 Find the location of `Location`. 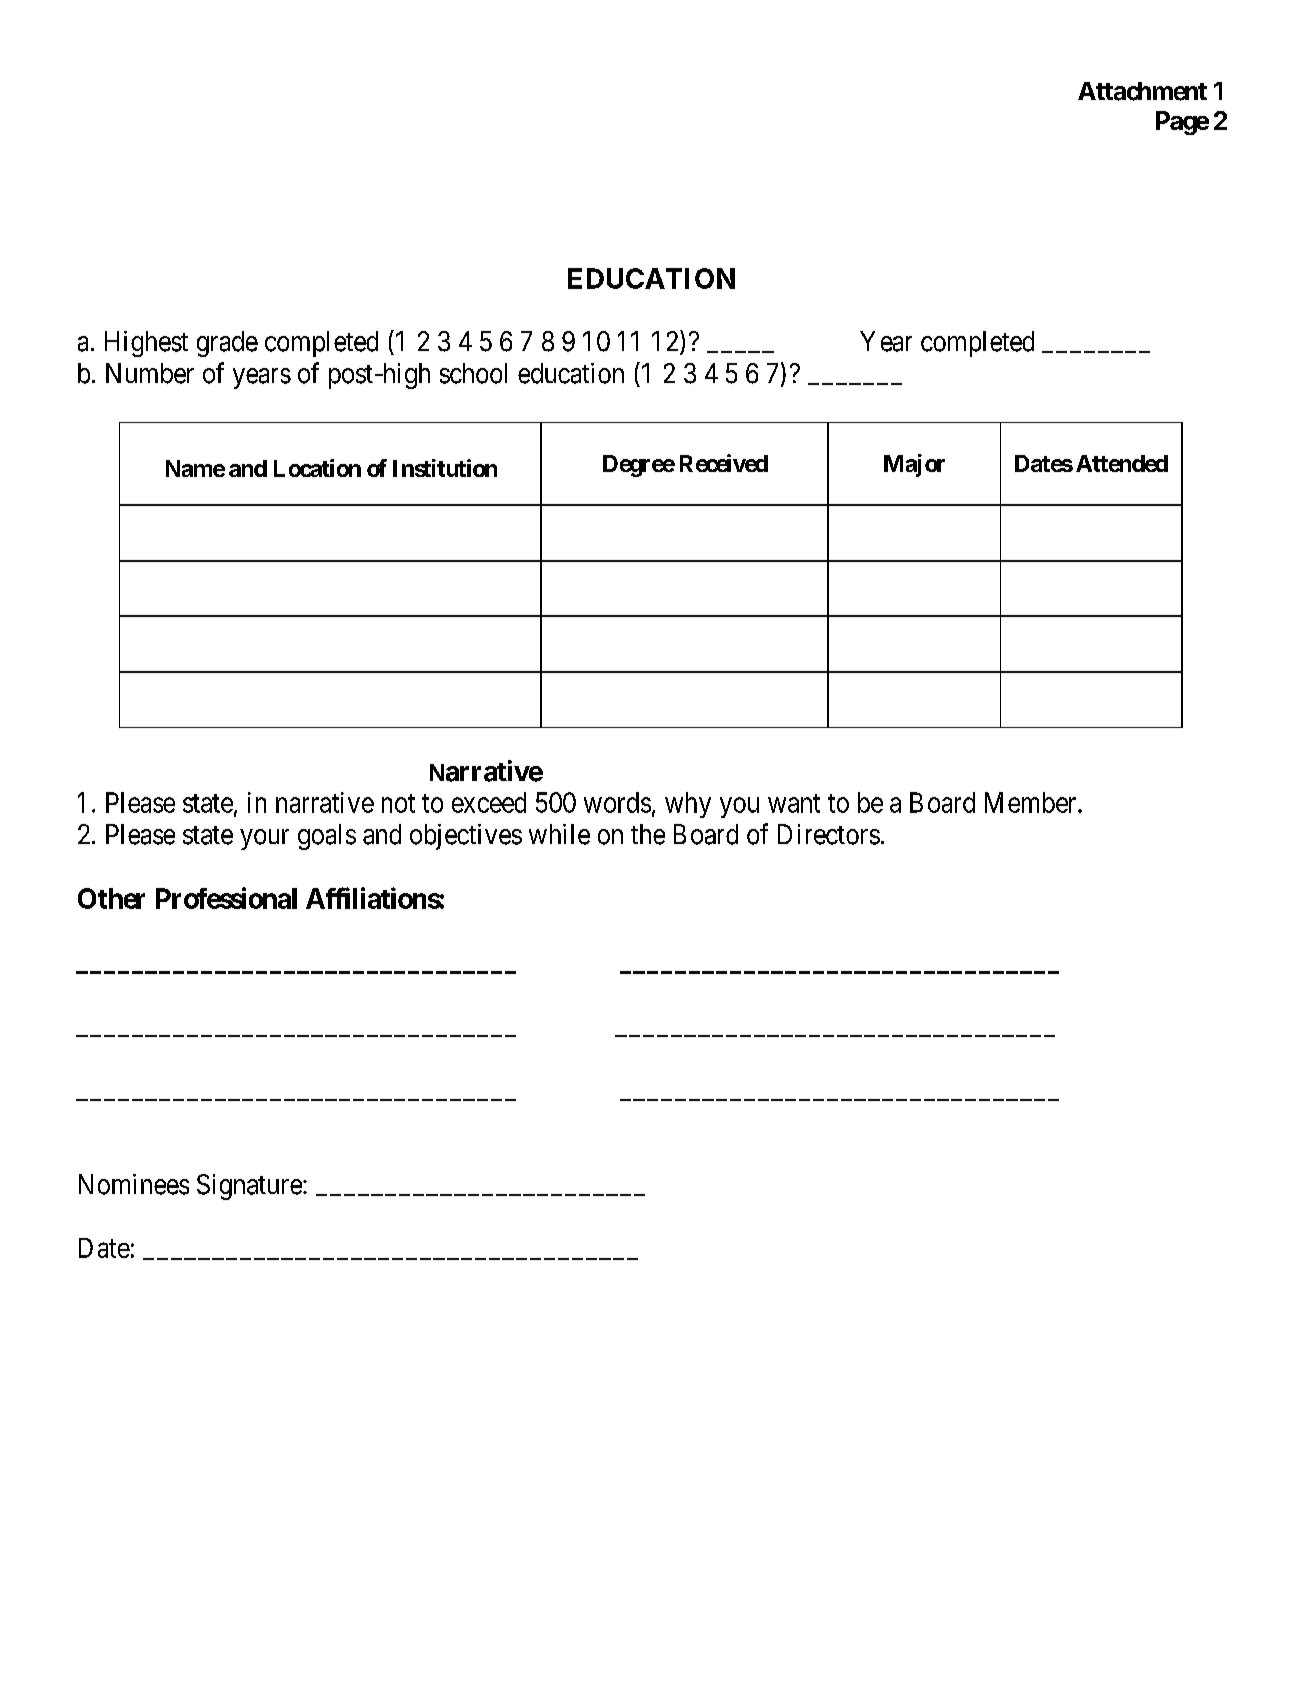

Location is located at coordinates (317, 468).
